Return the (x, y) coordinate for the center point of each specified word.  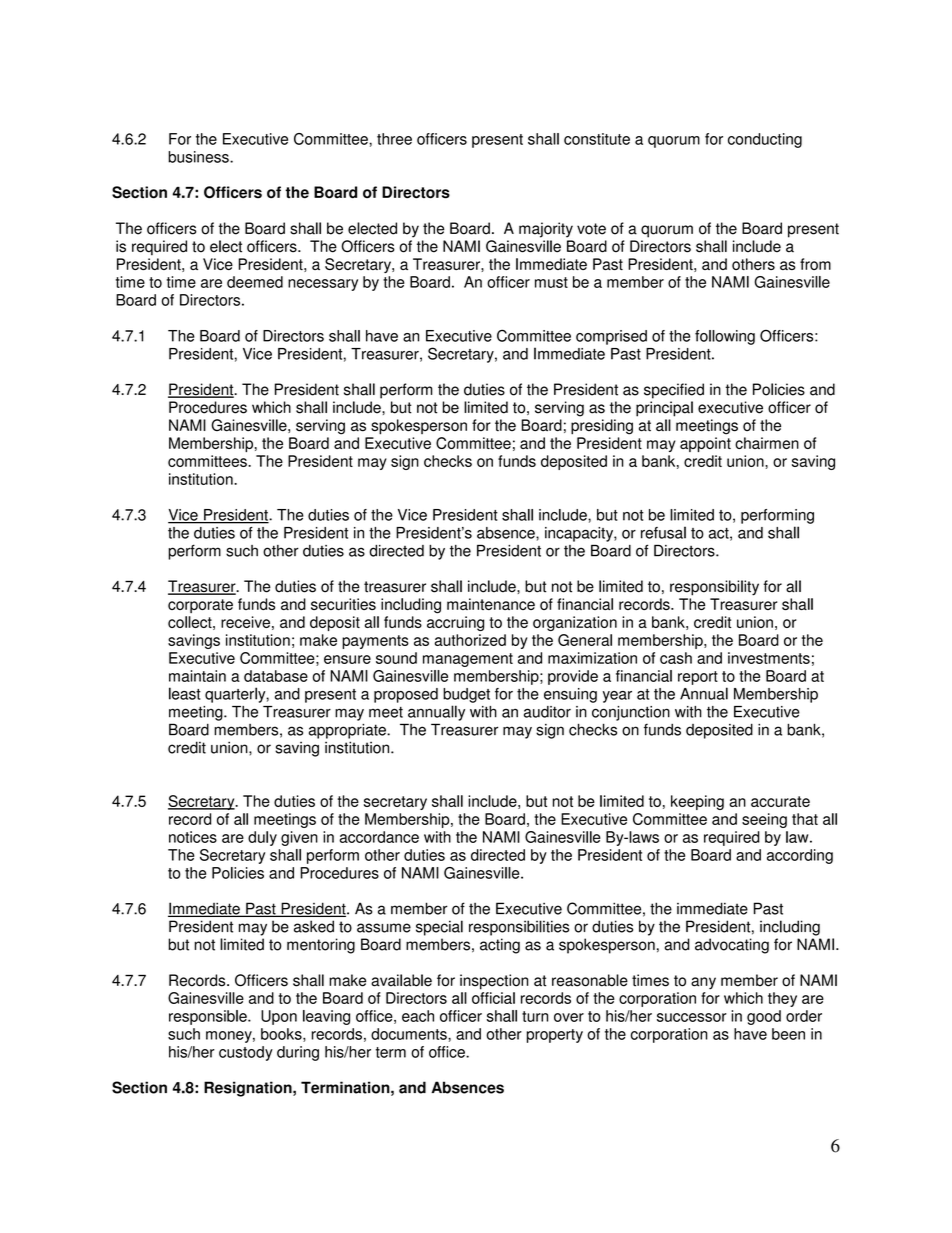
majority (546, 230)
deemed (255, 282)
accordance (379, 837)
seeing (764, 820)
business (199, 157)
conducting (765, 140)
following (725, 337)
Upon (279, 1017)
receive (245, 622)
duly (262, 838)
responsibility (714, 588)
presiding (602, 427)
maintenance (491, 604)
